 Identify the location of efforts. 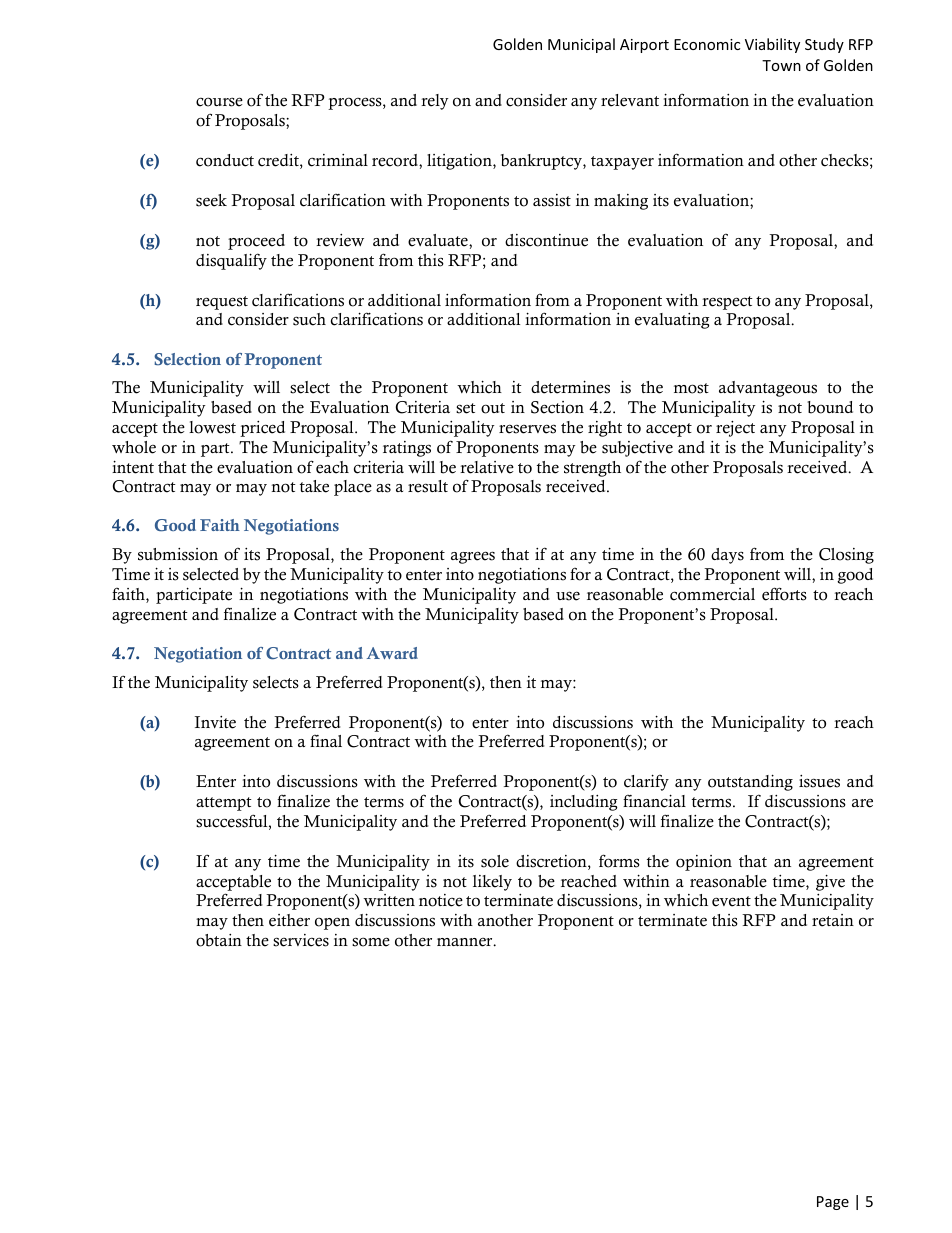
(784, 594).
